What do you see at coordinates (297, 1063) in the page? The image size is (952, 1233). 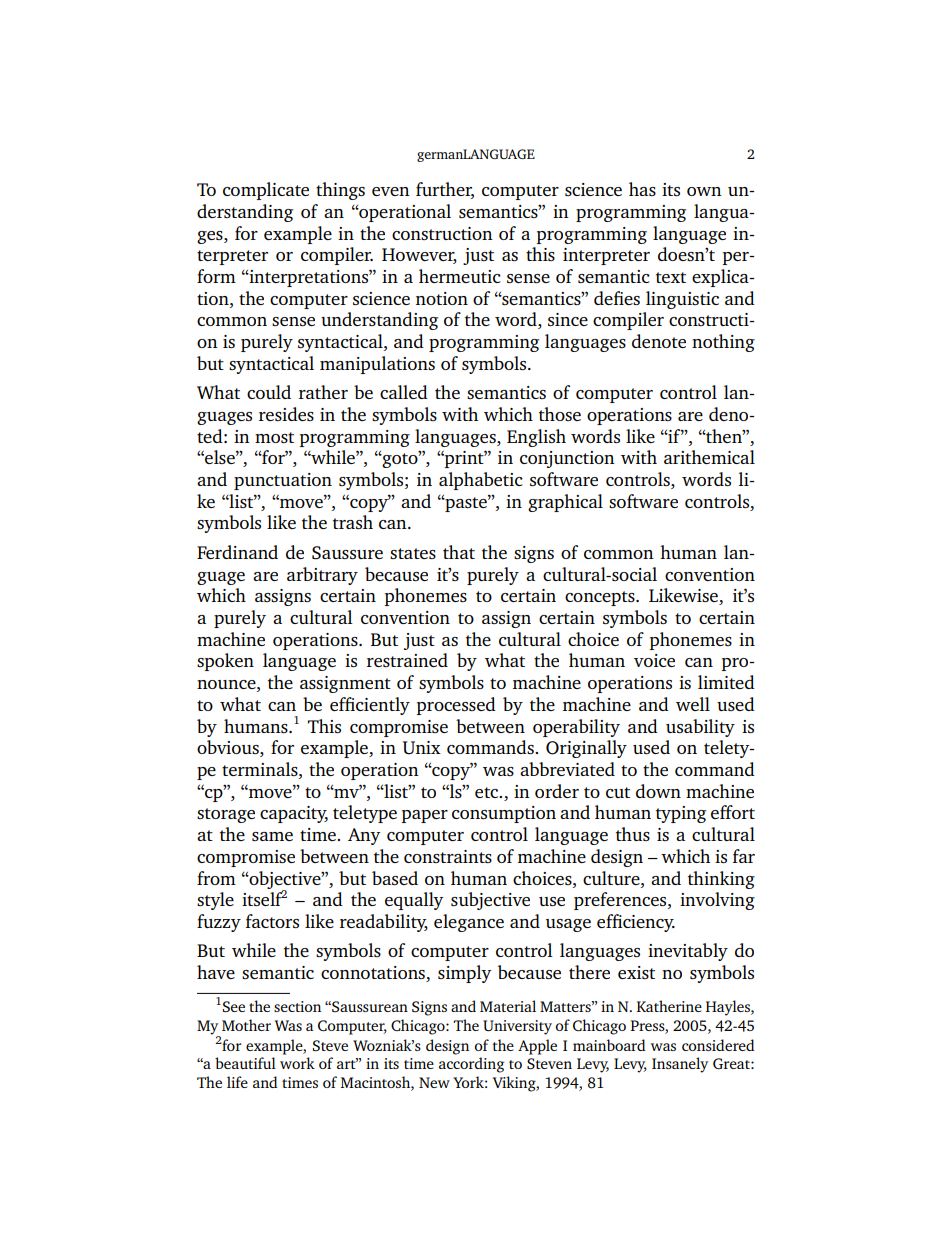 I see `work` at bounding box center [297, 1063].
